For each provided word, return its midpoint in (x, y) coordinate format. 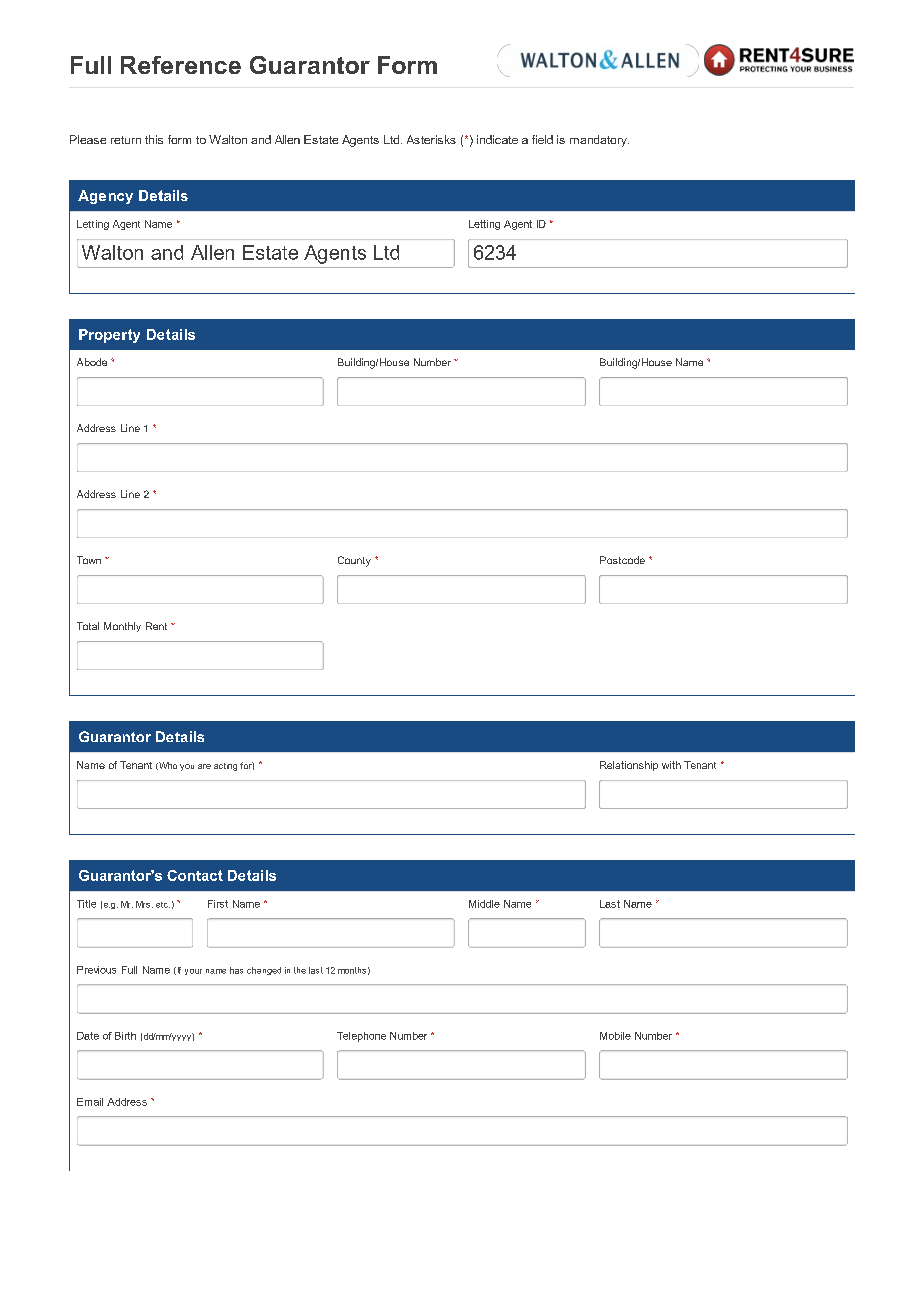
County (354, 561)
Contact (195, 875)
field (542, 139)
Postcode (622, 560)
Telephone (361, 1037)
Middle (484, 904)
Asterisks (431, 139)
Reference (181, 65)
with (671, 765)
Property (109, 336)
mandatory (599, 141)
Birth (125, 1036)
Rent (156, 626)
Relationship (629, 766)
